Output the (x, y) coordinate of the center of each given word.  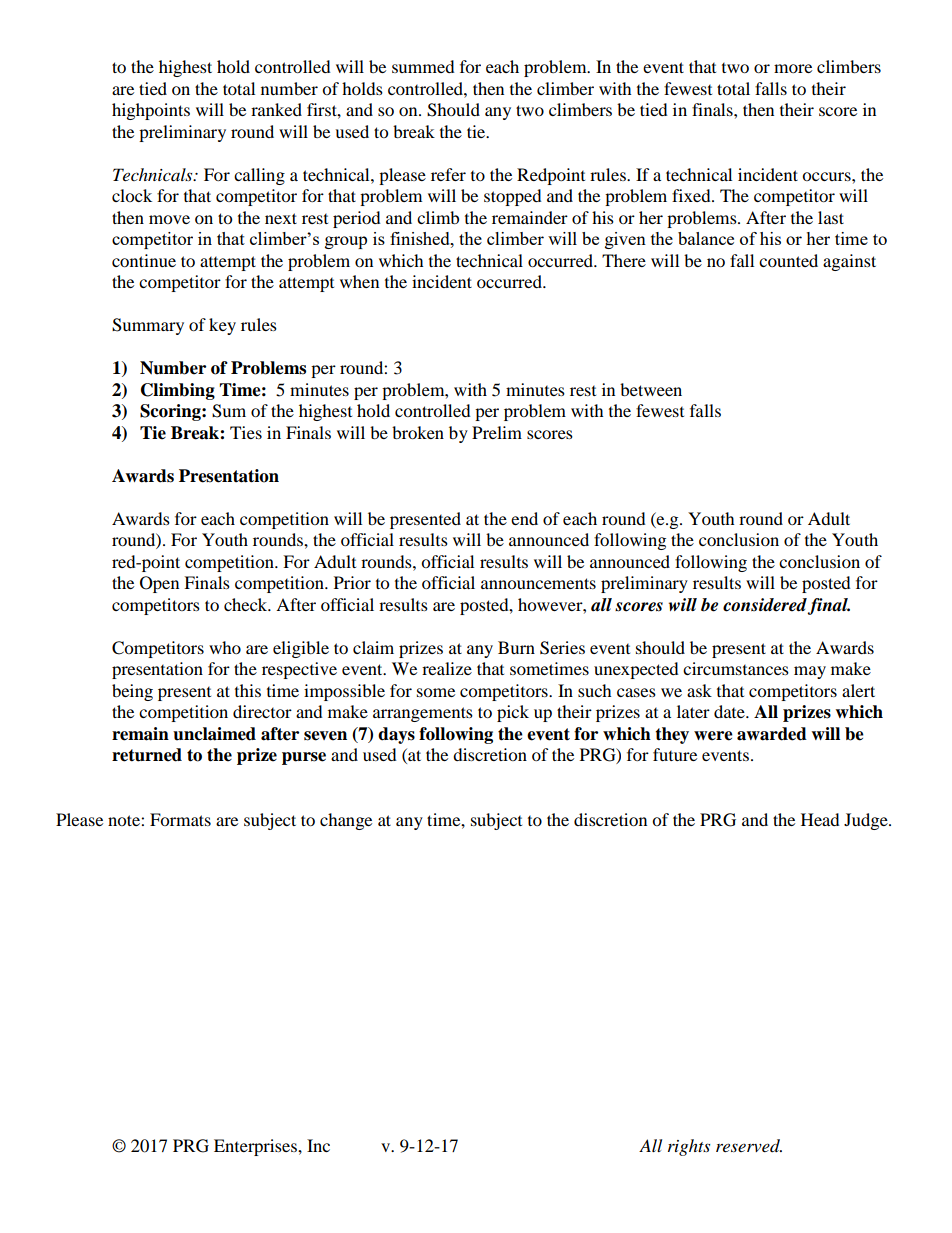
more (793, 68)
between (651, 389)
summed (423, 66)
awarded (772, 734)
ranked (276, 109)
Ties (246, 432)
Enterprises (256, 1147)
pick (513, 713)
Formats (180, 819)
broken (418, 432)
